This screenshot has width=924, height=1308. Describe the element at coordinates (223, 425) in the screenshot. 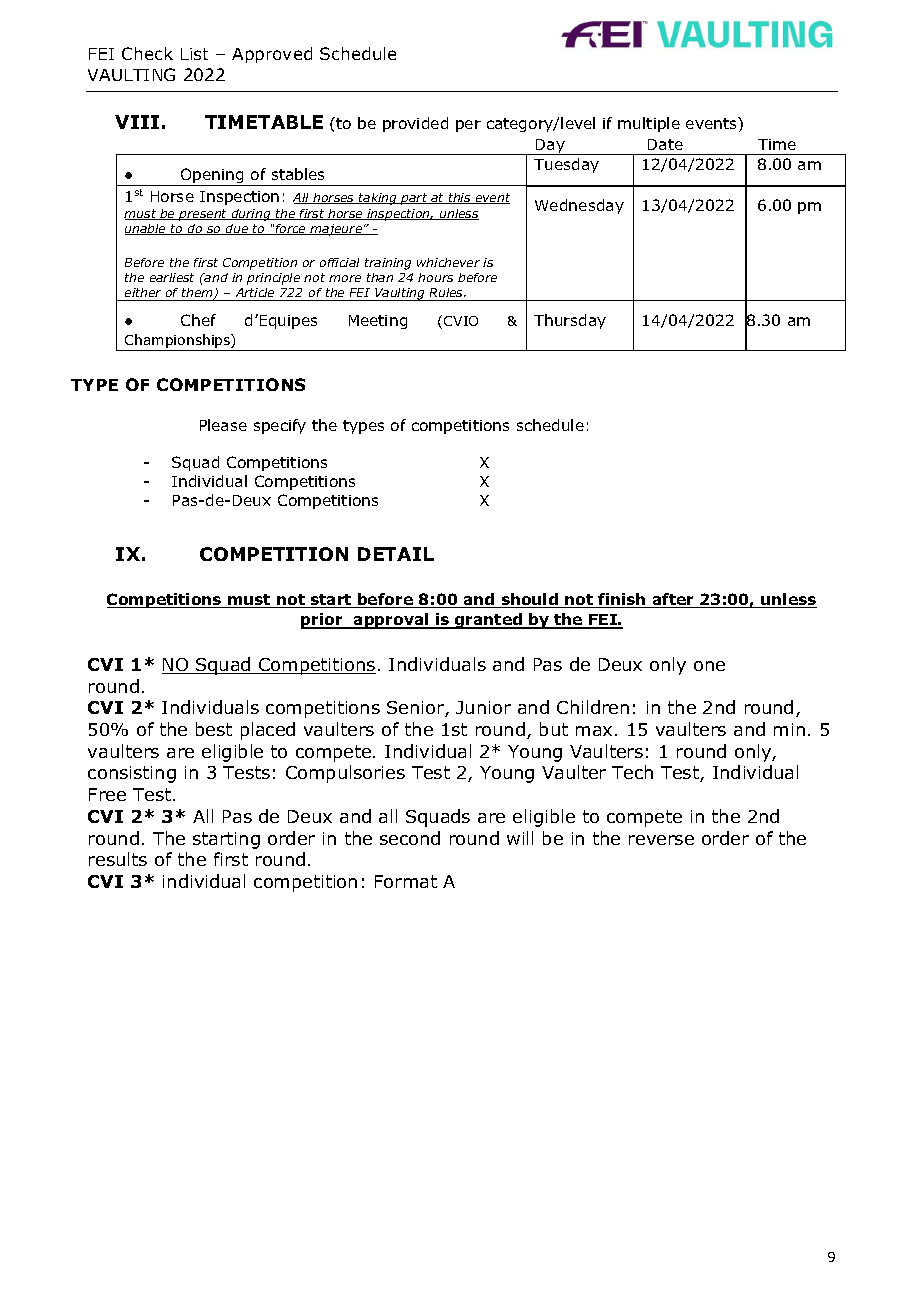

I see `Please` at that location.
